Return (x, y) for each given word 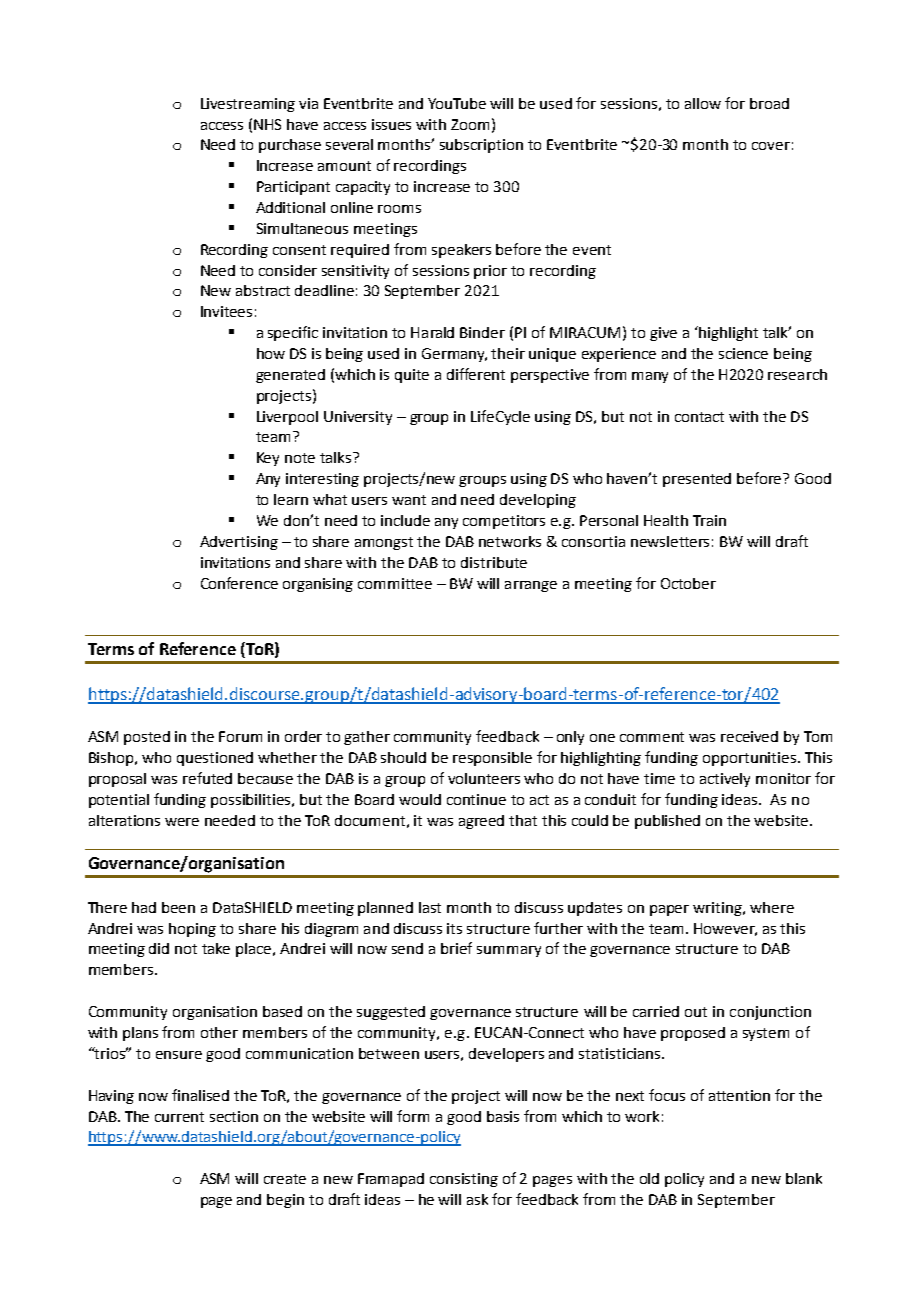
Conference (239, 583)
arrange (531, 586)
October (688, 583)
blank (804, 1178)
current (179, 1117)
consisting (464, 1180)
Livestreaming (248, 105)
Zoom (470, 124)
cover (771, 146)
